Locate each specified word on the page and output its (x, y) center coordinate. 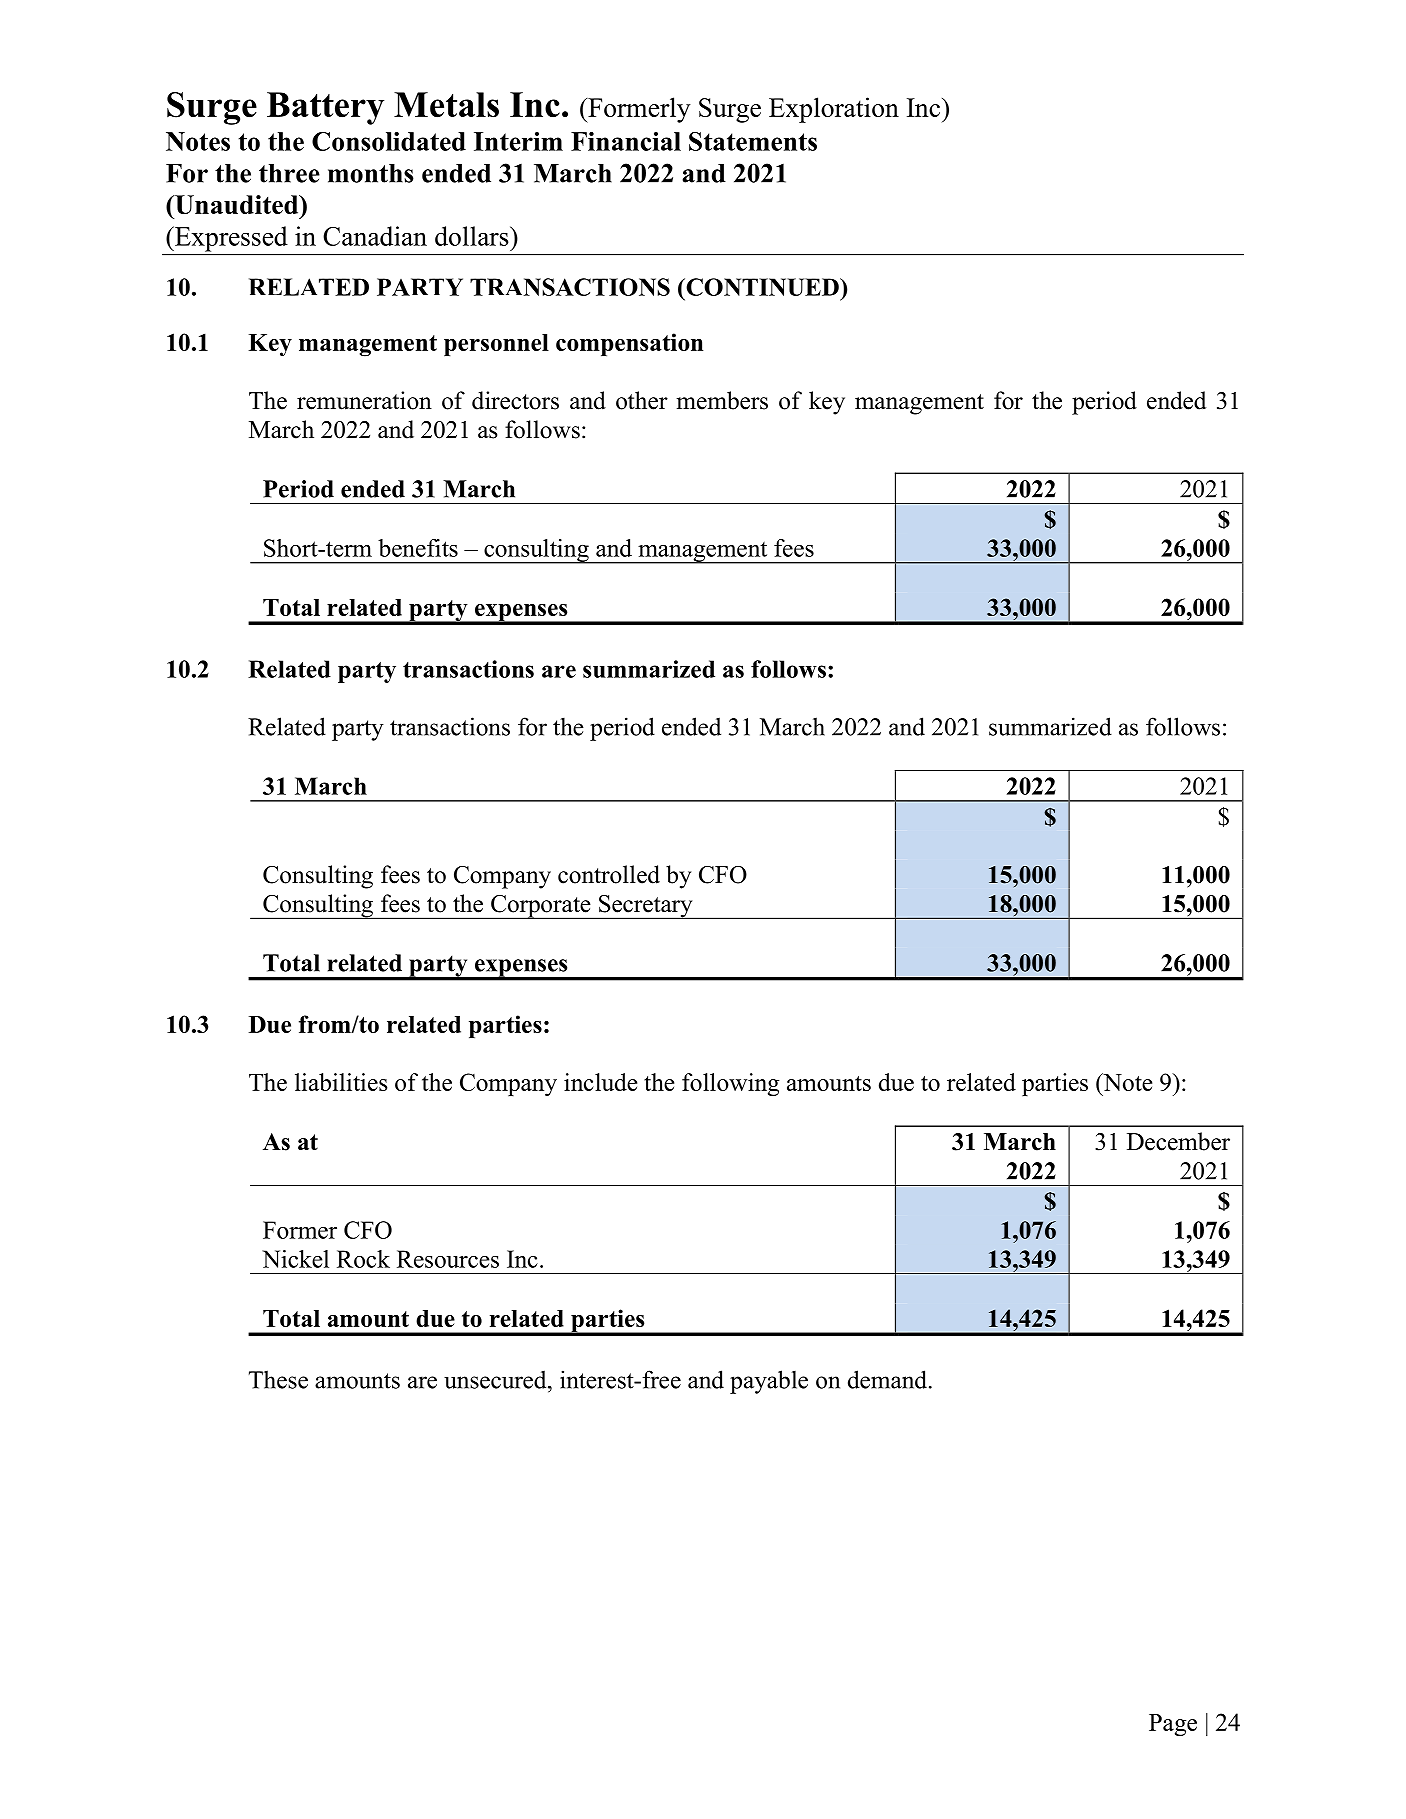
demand (887, 1379)
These (278, 1379)
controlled (609, 874)
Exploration (834, 110)
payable (769, 1382)
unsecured (496, 1379)
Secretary (646, 907)
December (1178, 1141)
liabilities (341, 1082)
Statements (753, 141)
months (371, 173)
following (730, 1085)
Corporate (541, 907)
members (722, 400)
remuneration (364, 400)
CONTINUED (762, 287)
